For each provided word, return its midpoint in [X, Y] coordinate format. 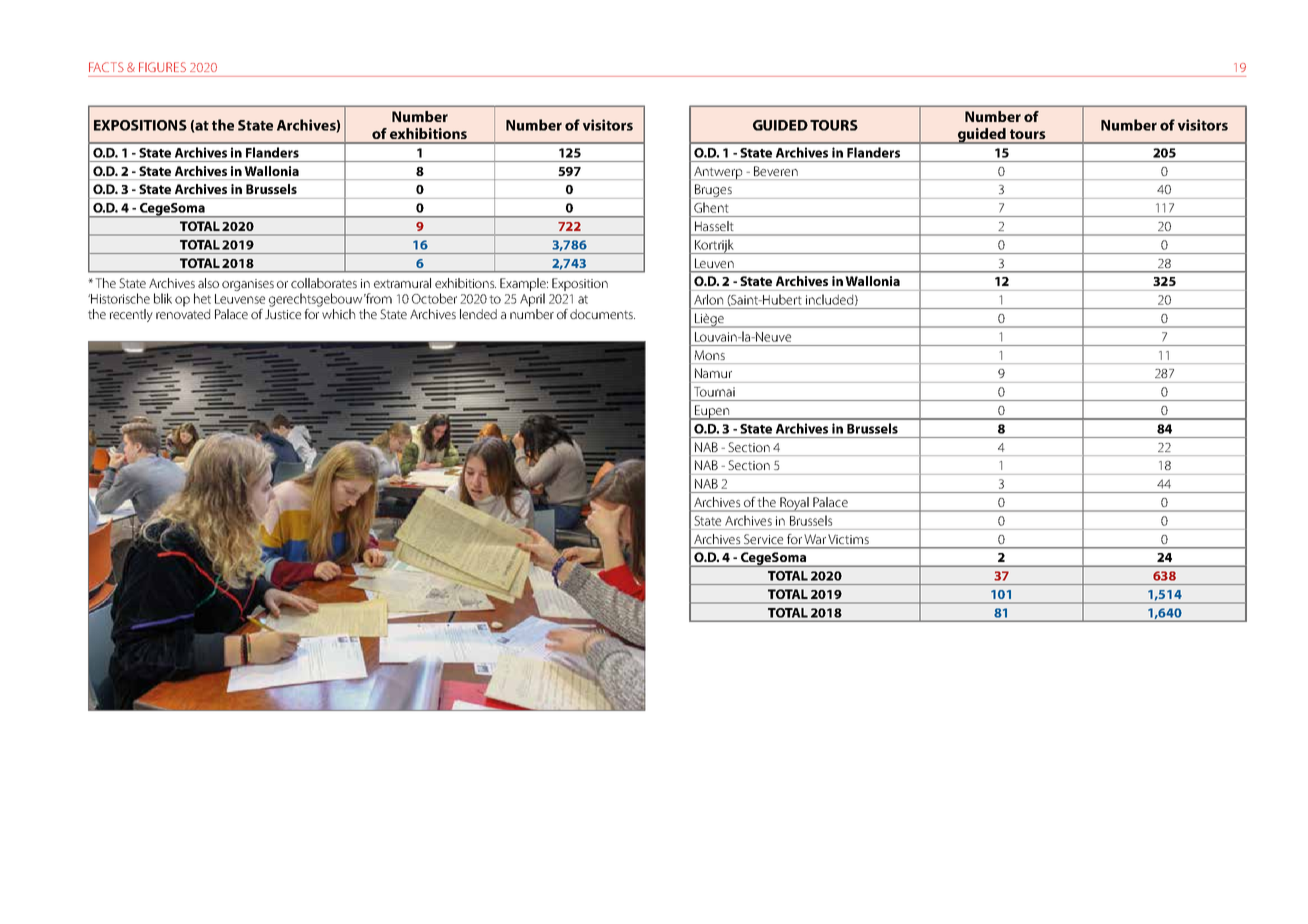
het [202, 298]
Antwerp [718, 173]
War [815, 539]
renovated [183, 314]
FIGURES [162, 67]
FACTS [106, 67]
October [434, 298]
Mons [710, 355]
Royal [795, 504]
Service [763, 539]
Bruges [713, 191]
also [208, 283]
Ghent [711, 208]
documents [602, 314]
